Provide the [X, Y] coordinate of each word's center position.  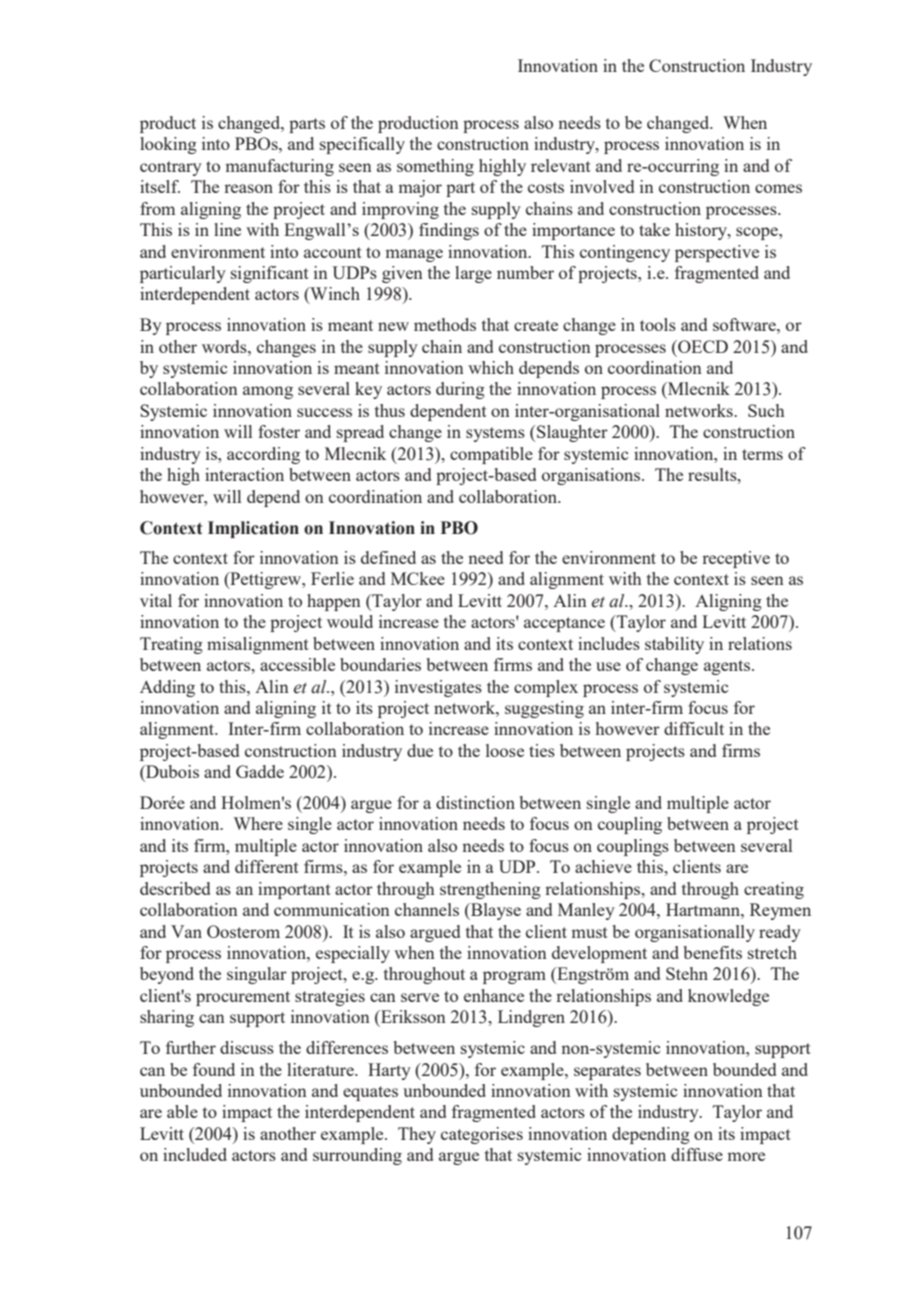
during [460, 390]
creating [774, 890]
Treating [171, 645]
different [267, 866]
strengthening [490, 890]
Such [766, 410]
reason [248, 188]
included [195, 1154]
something [435, 167]
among [268, 392]
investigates [438, 688]
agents [728, 667]
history [702, 231]
